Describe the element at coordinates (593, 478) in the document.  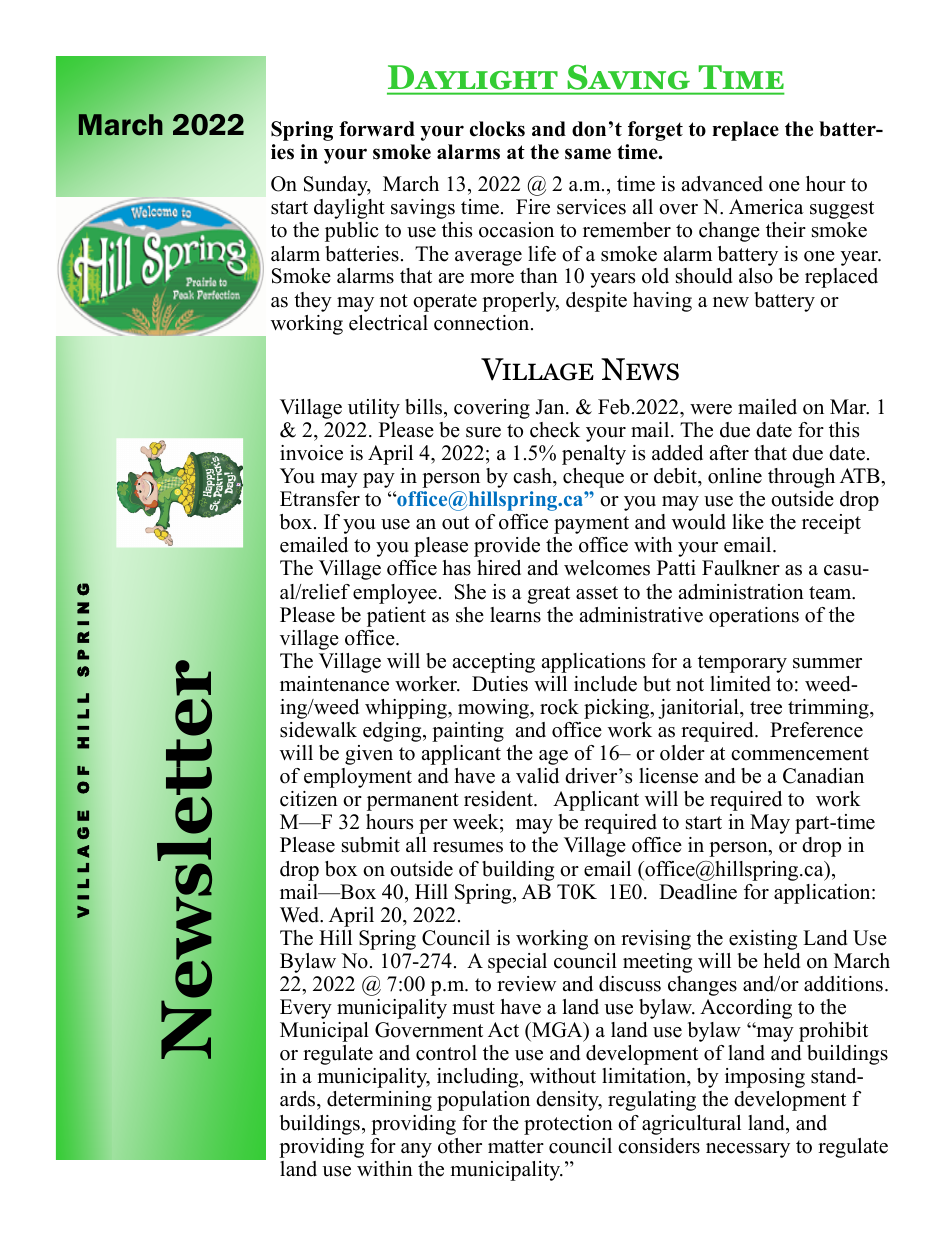
I see `cheque` at that location.
